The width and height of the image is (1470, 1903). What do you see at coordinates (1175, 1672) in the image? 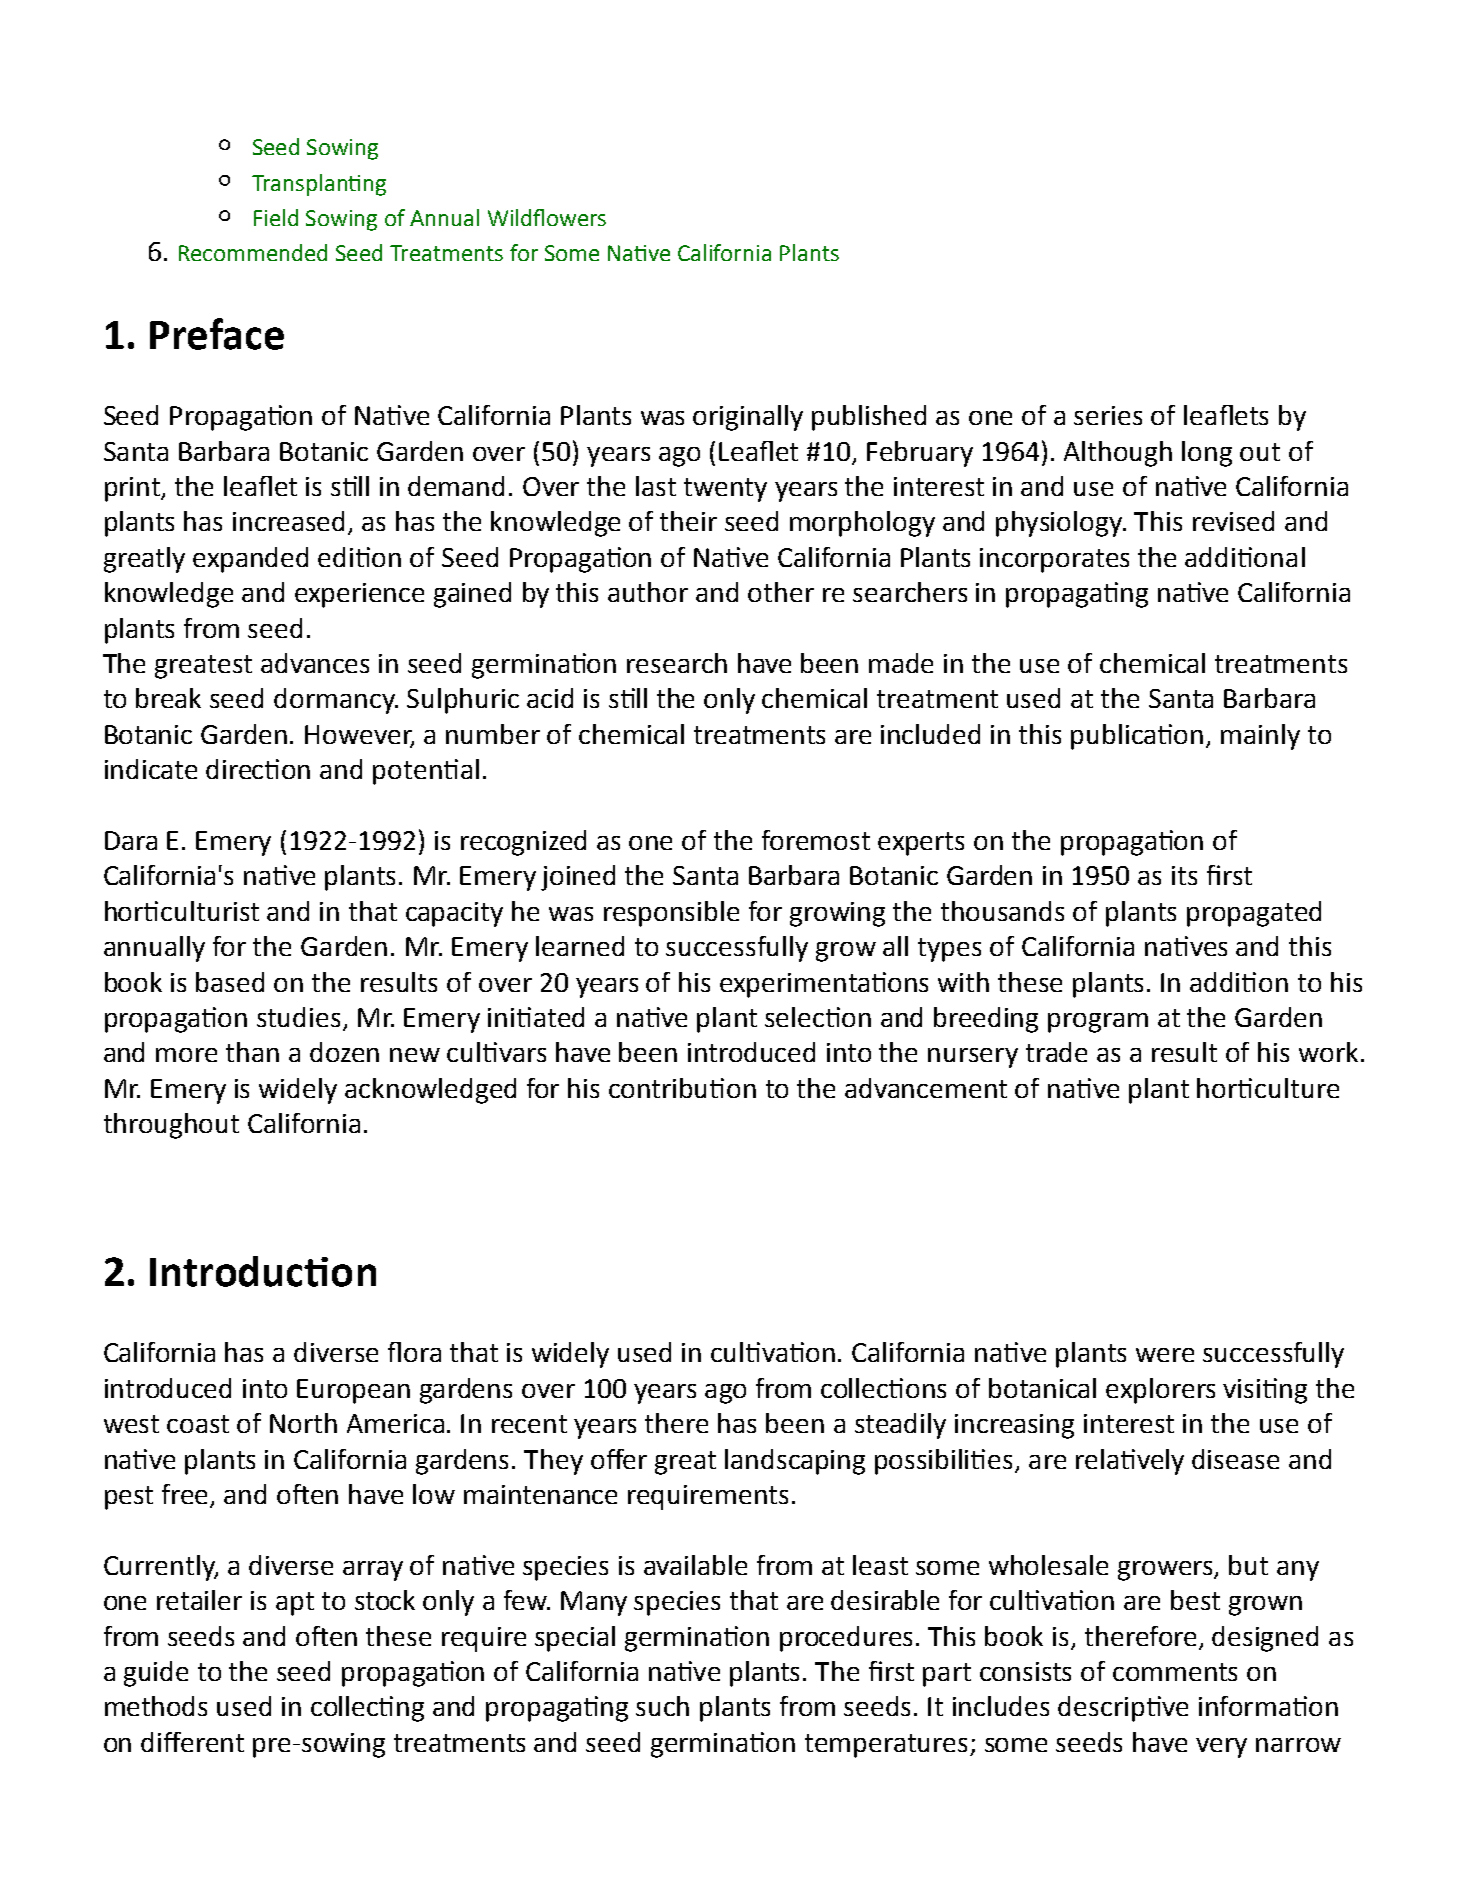
I see `comments` at bounding box center [1175, 1672].
